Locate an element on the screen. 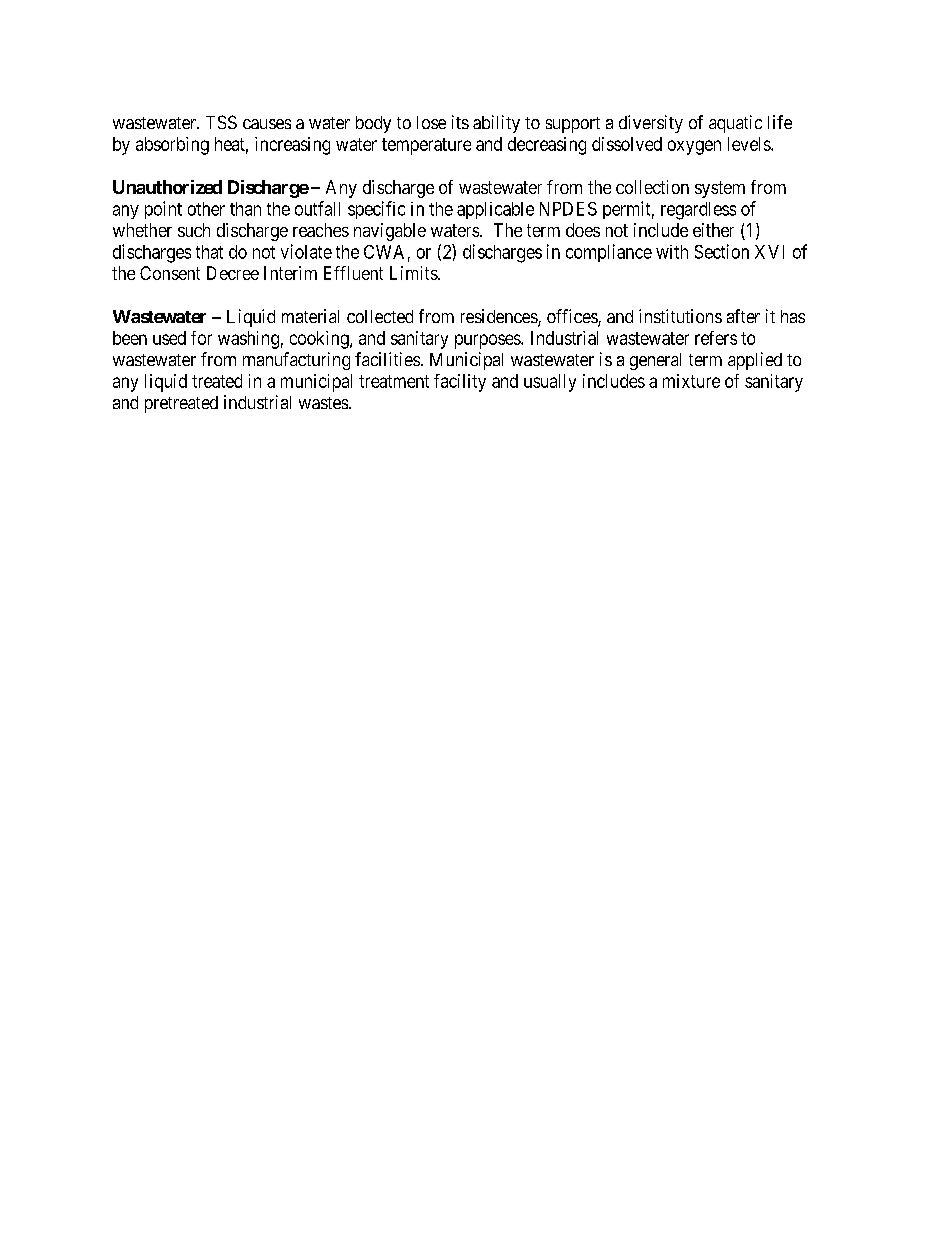 Image resolution: width=952 pixels, height=1233 pixels. applicable is located at coordinates (495, 210).
